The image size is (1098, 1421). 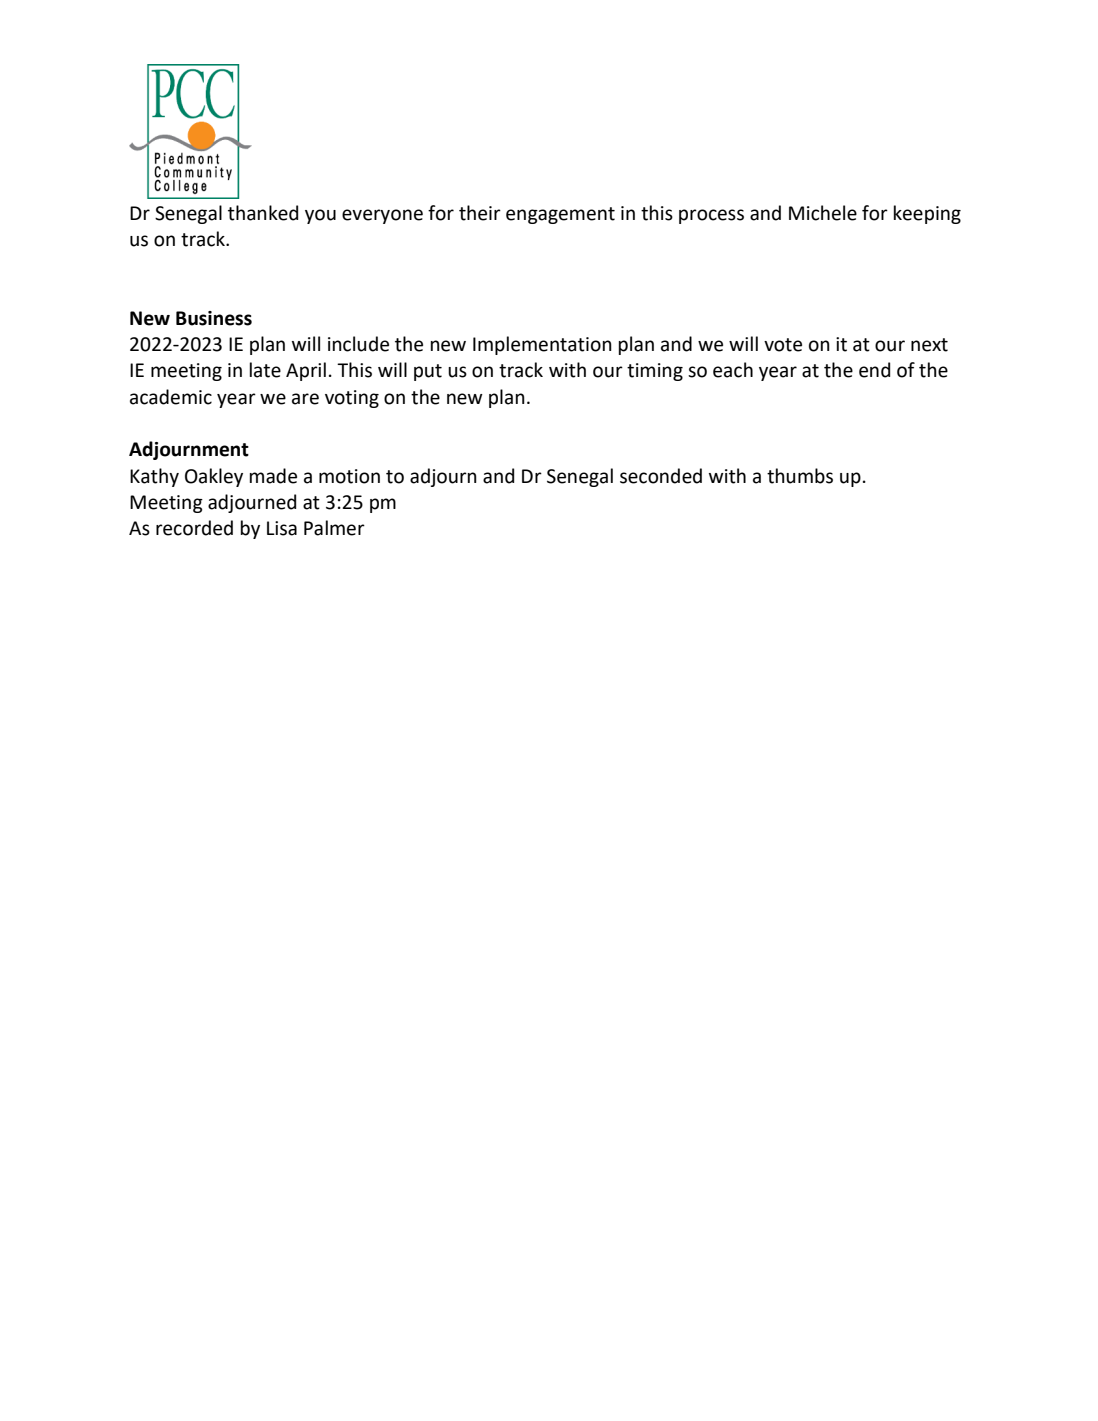 What do you see at coordinates (800, 476) in the image?
I see `thumbs` at bounding box center [800, 476].
